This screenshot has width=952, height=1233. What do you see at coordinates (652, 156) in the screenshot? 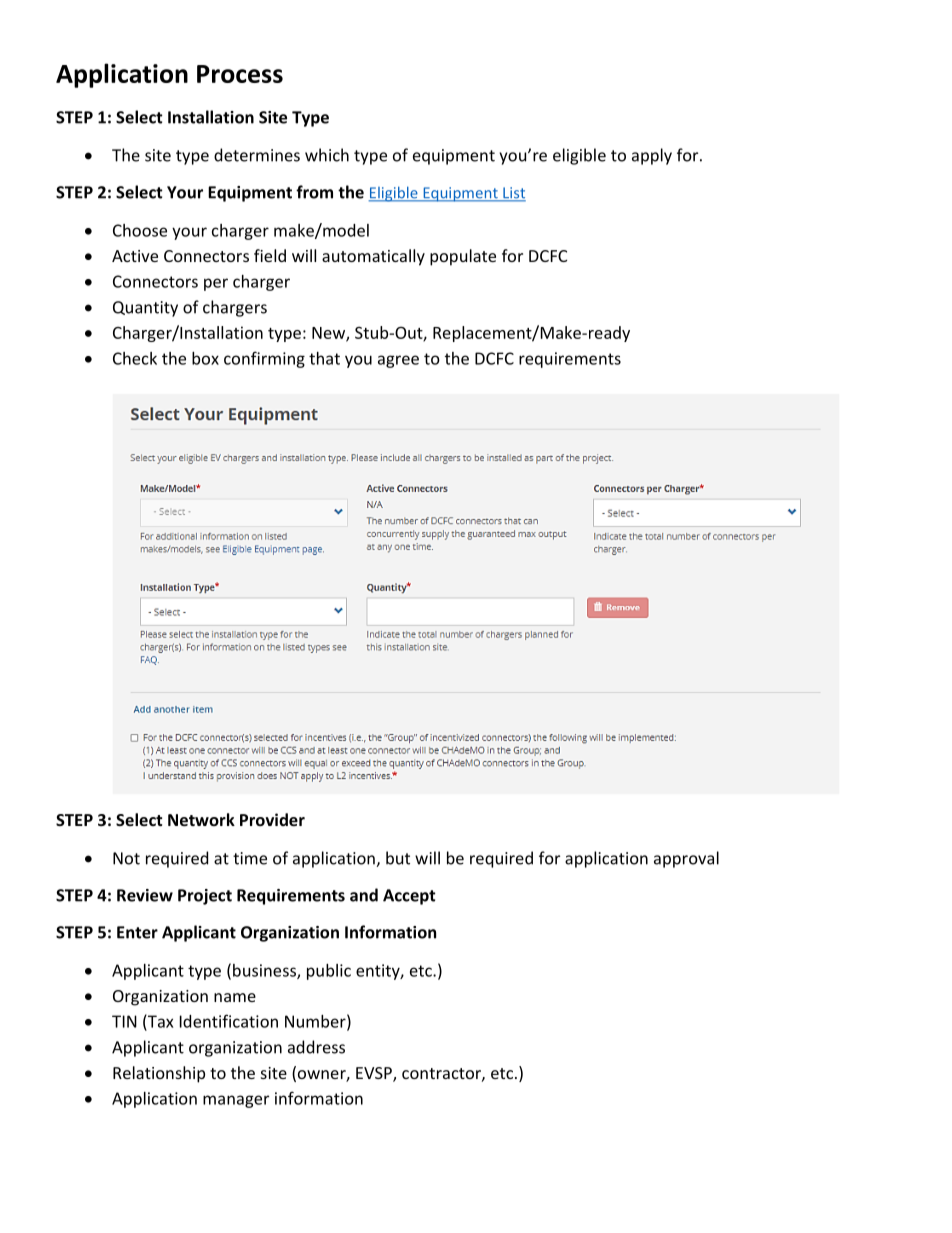
I see `apply` at bounding box center [652, 156].
